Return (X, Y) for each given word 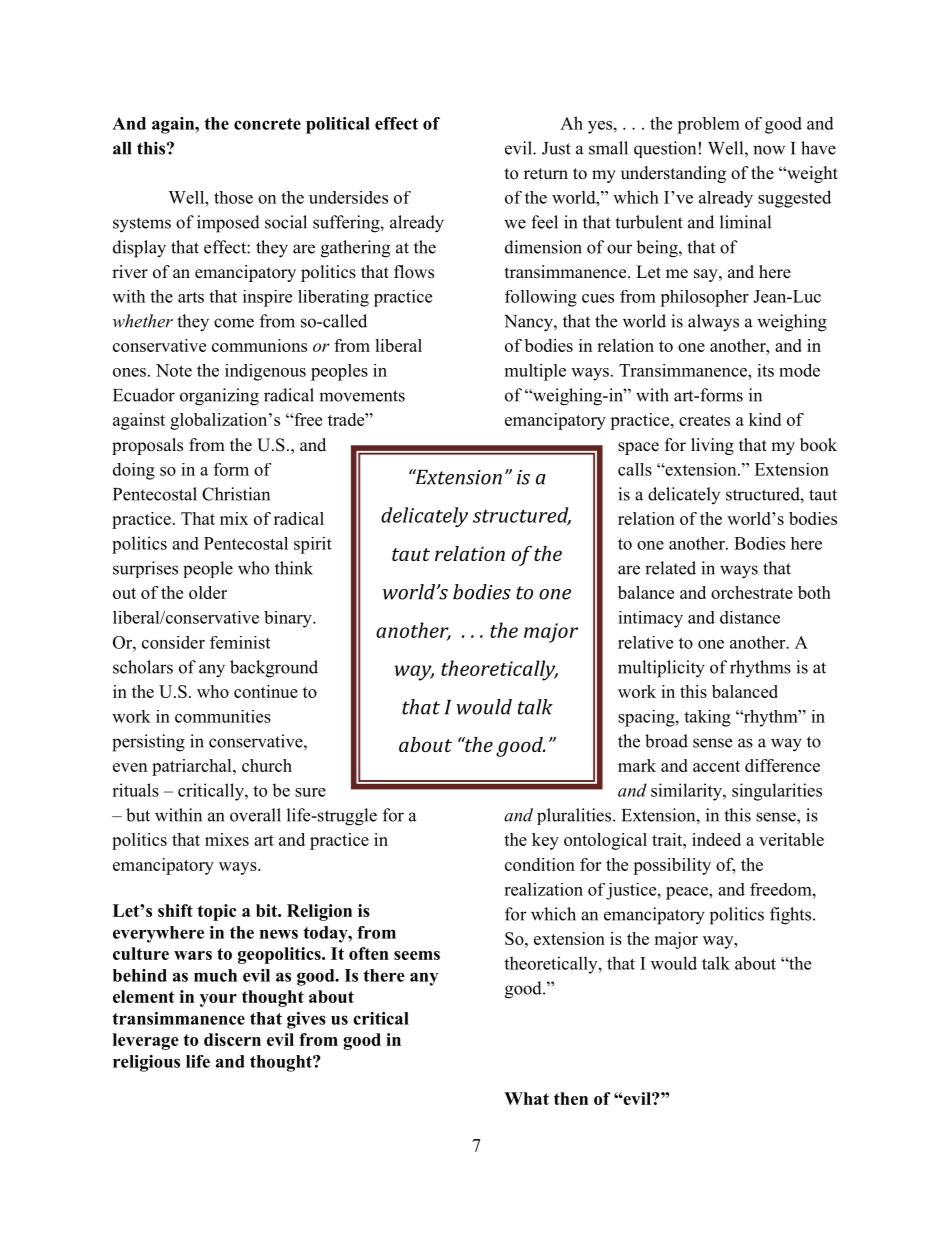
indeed (716, 839)
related (670, 568)
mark (637, 765)
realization (543, 889)
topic (217, 912)
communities (223, 716)
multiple (535, 372)
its (765, 370)
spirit (313, 545)
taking (707, 718)
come (234, 323)
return (546, 174)
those (233, 197)
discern (232, 1039)
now (769, 150)
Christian (236, 494)
